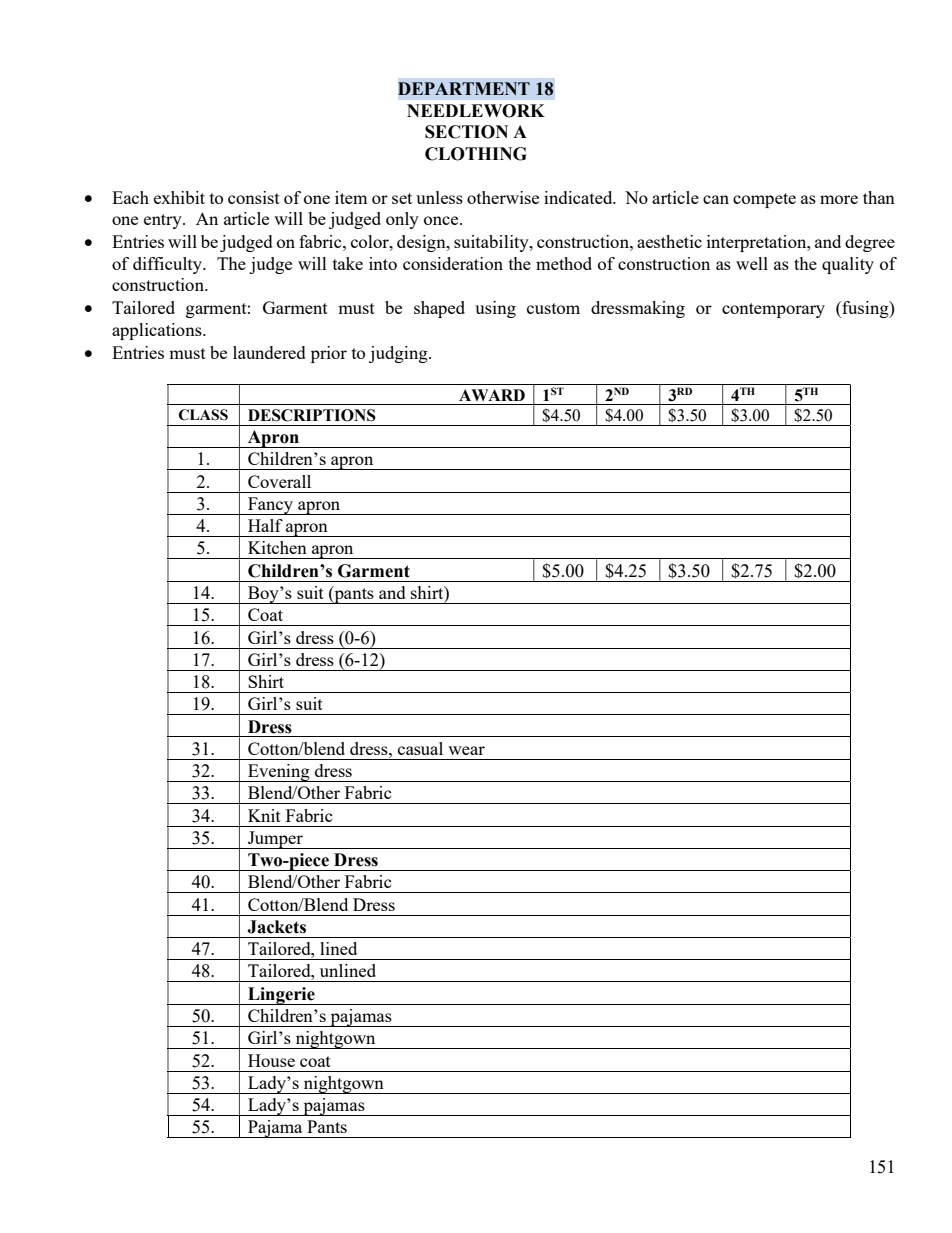 This screenshot has width=952, height=1233. I want to click on compete, so click(764, 200).
